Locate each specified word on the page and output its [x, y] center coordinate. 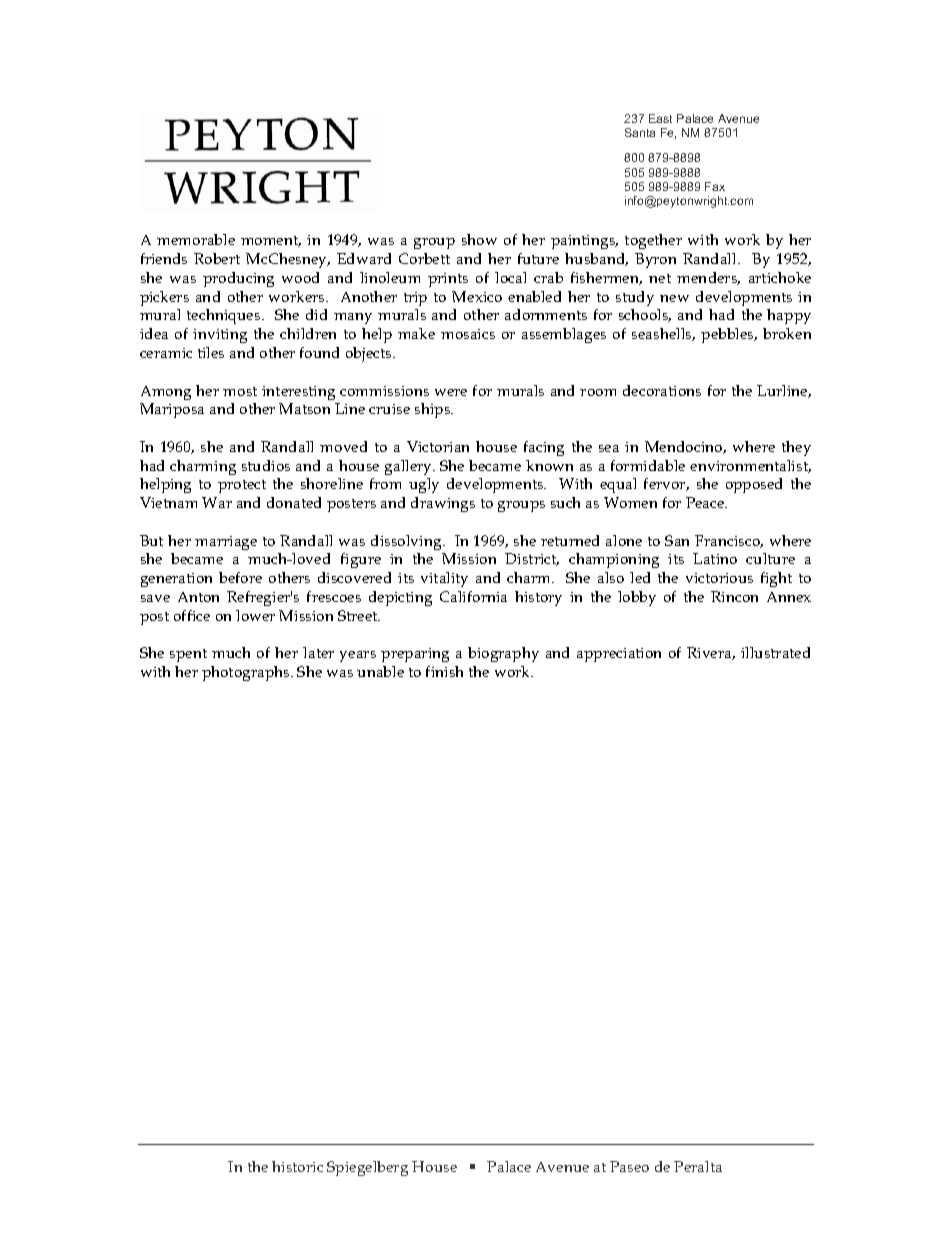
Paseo [629, 1166]
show [479, 239]
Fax [715, 186]
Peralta [698, 1166]
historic [297, 1166]
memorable [196, 239]
